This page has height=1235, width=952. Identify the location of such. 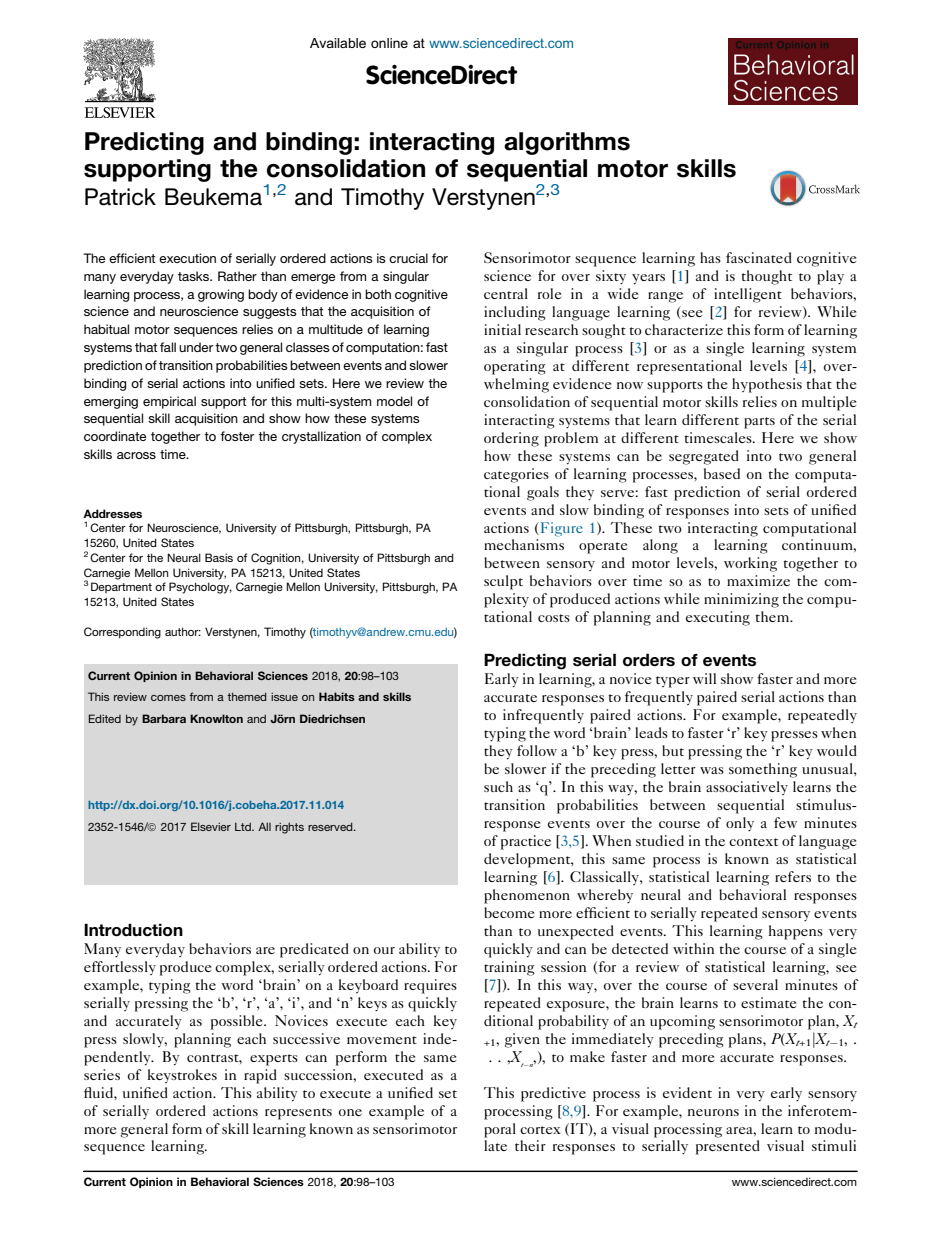
(498, 786).
